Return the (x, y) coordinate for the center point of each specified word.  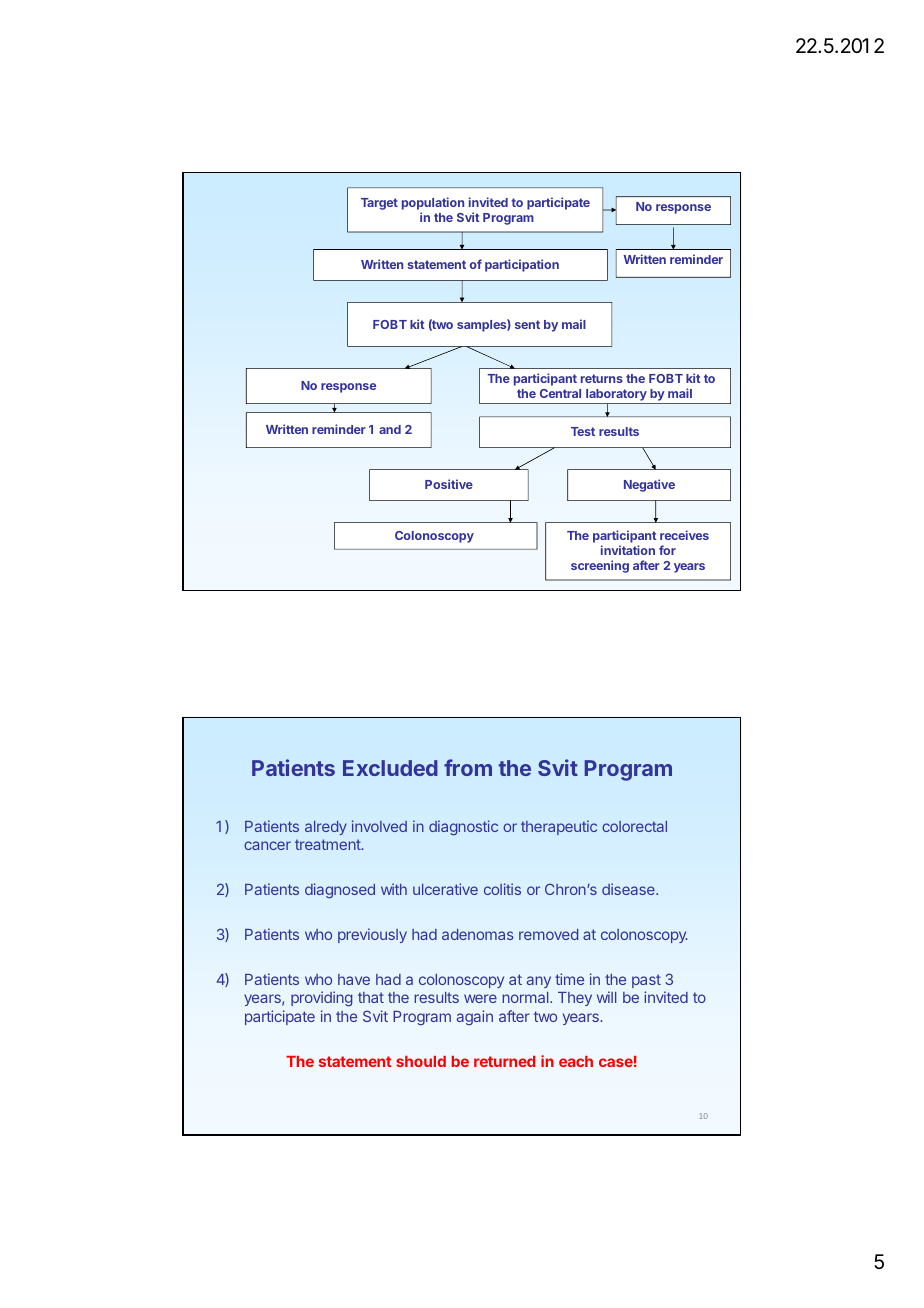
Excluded (390, 768)
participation (522, 265)
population (433, 203)
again (475, 1017)
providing (321, 999)
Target (379, 204)
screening (600, 566)
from (468, 767)
